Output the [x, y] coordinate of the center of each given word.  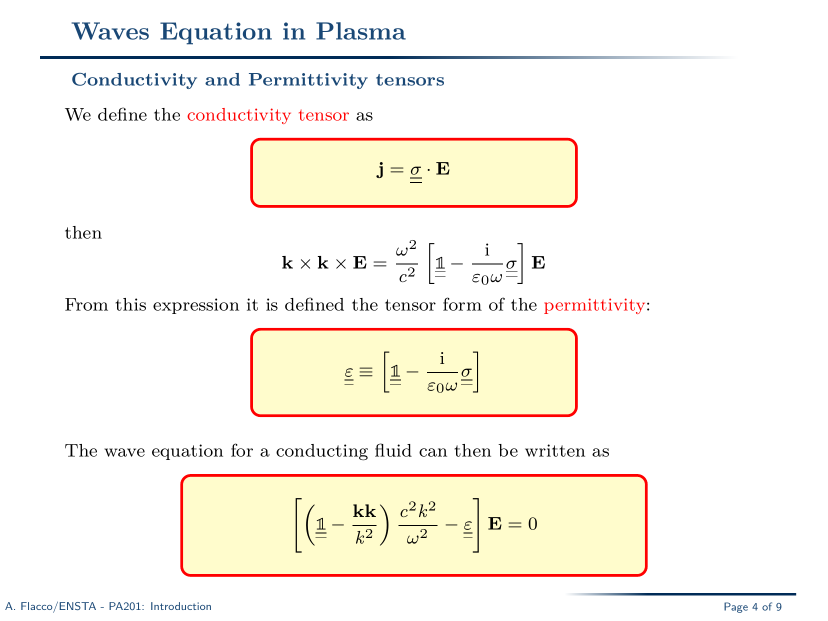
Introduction [181, 606]
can [433, 452]
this [130, 304]
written [555, 450]
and [222, 79]
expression [196, 306]
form [462, 304]
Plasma [361, 31]
